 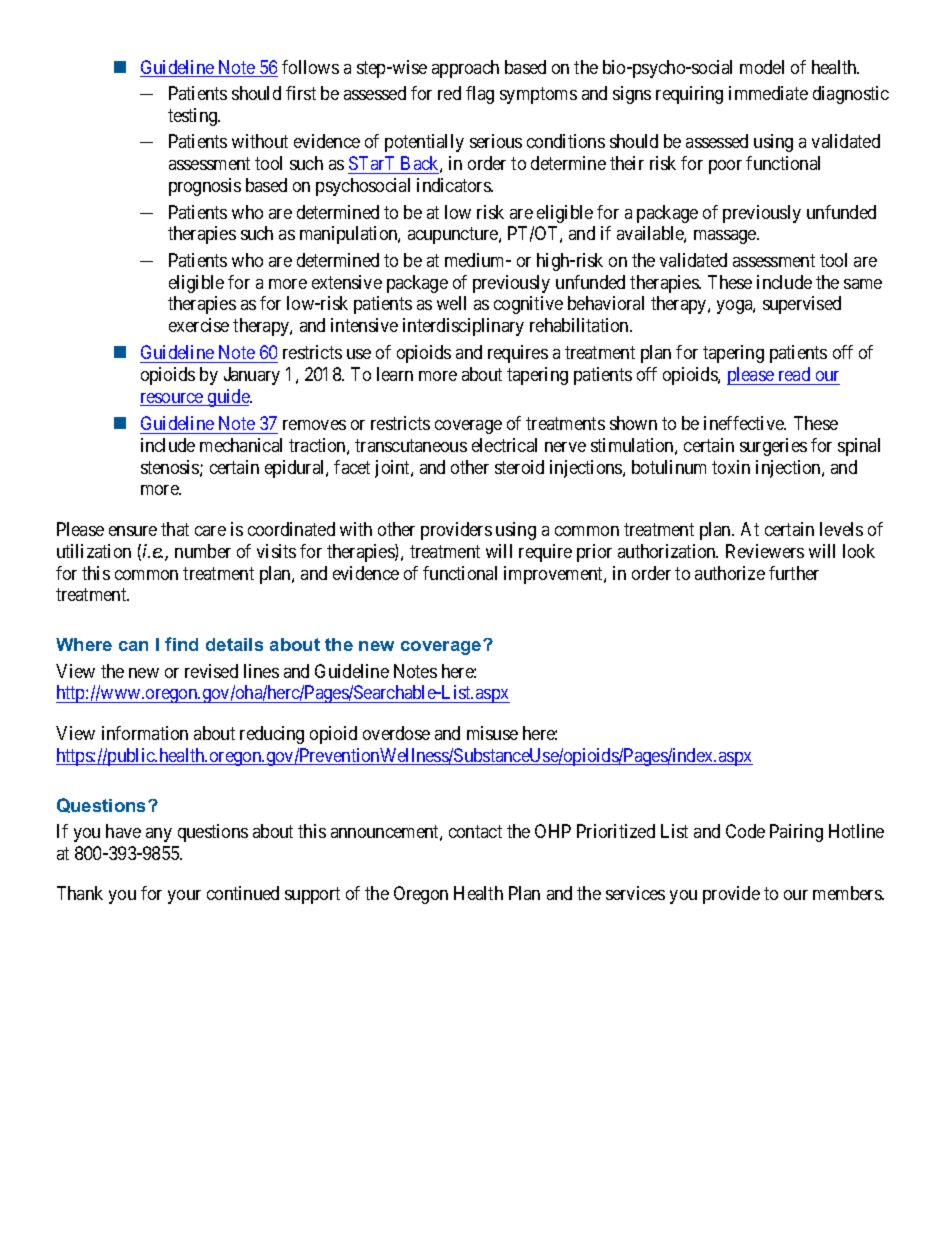 I want to click on immediate, so click(x=768, y=93).
